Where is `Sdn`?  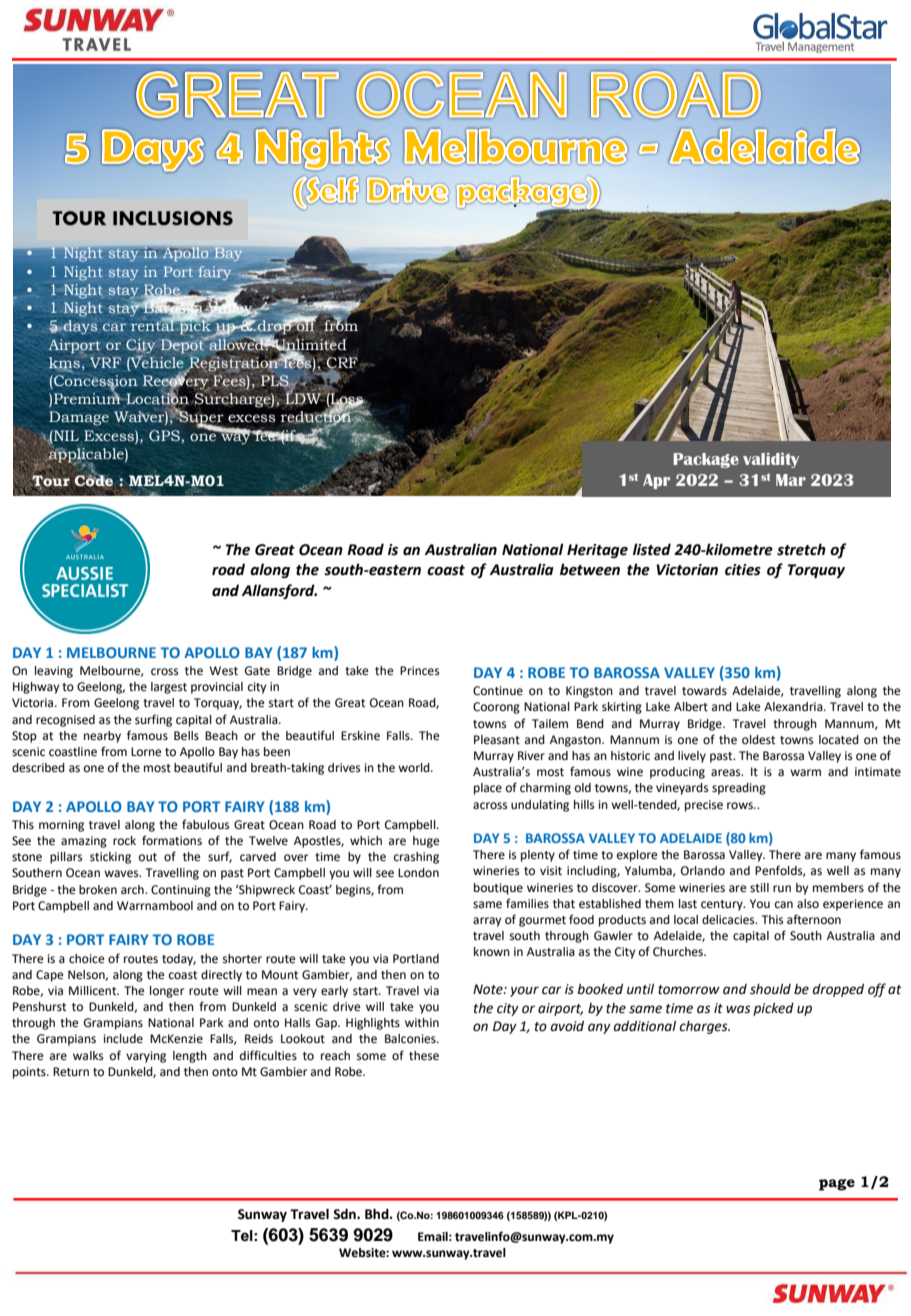 Sdn is located at coordinates (345, 1214).
